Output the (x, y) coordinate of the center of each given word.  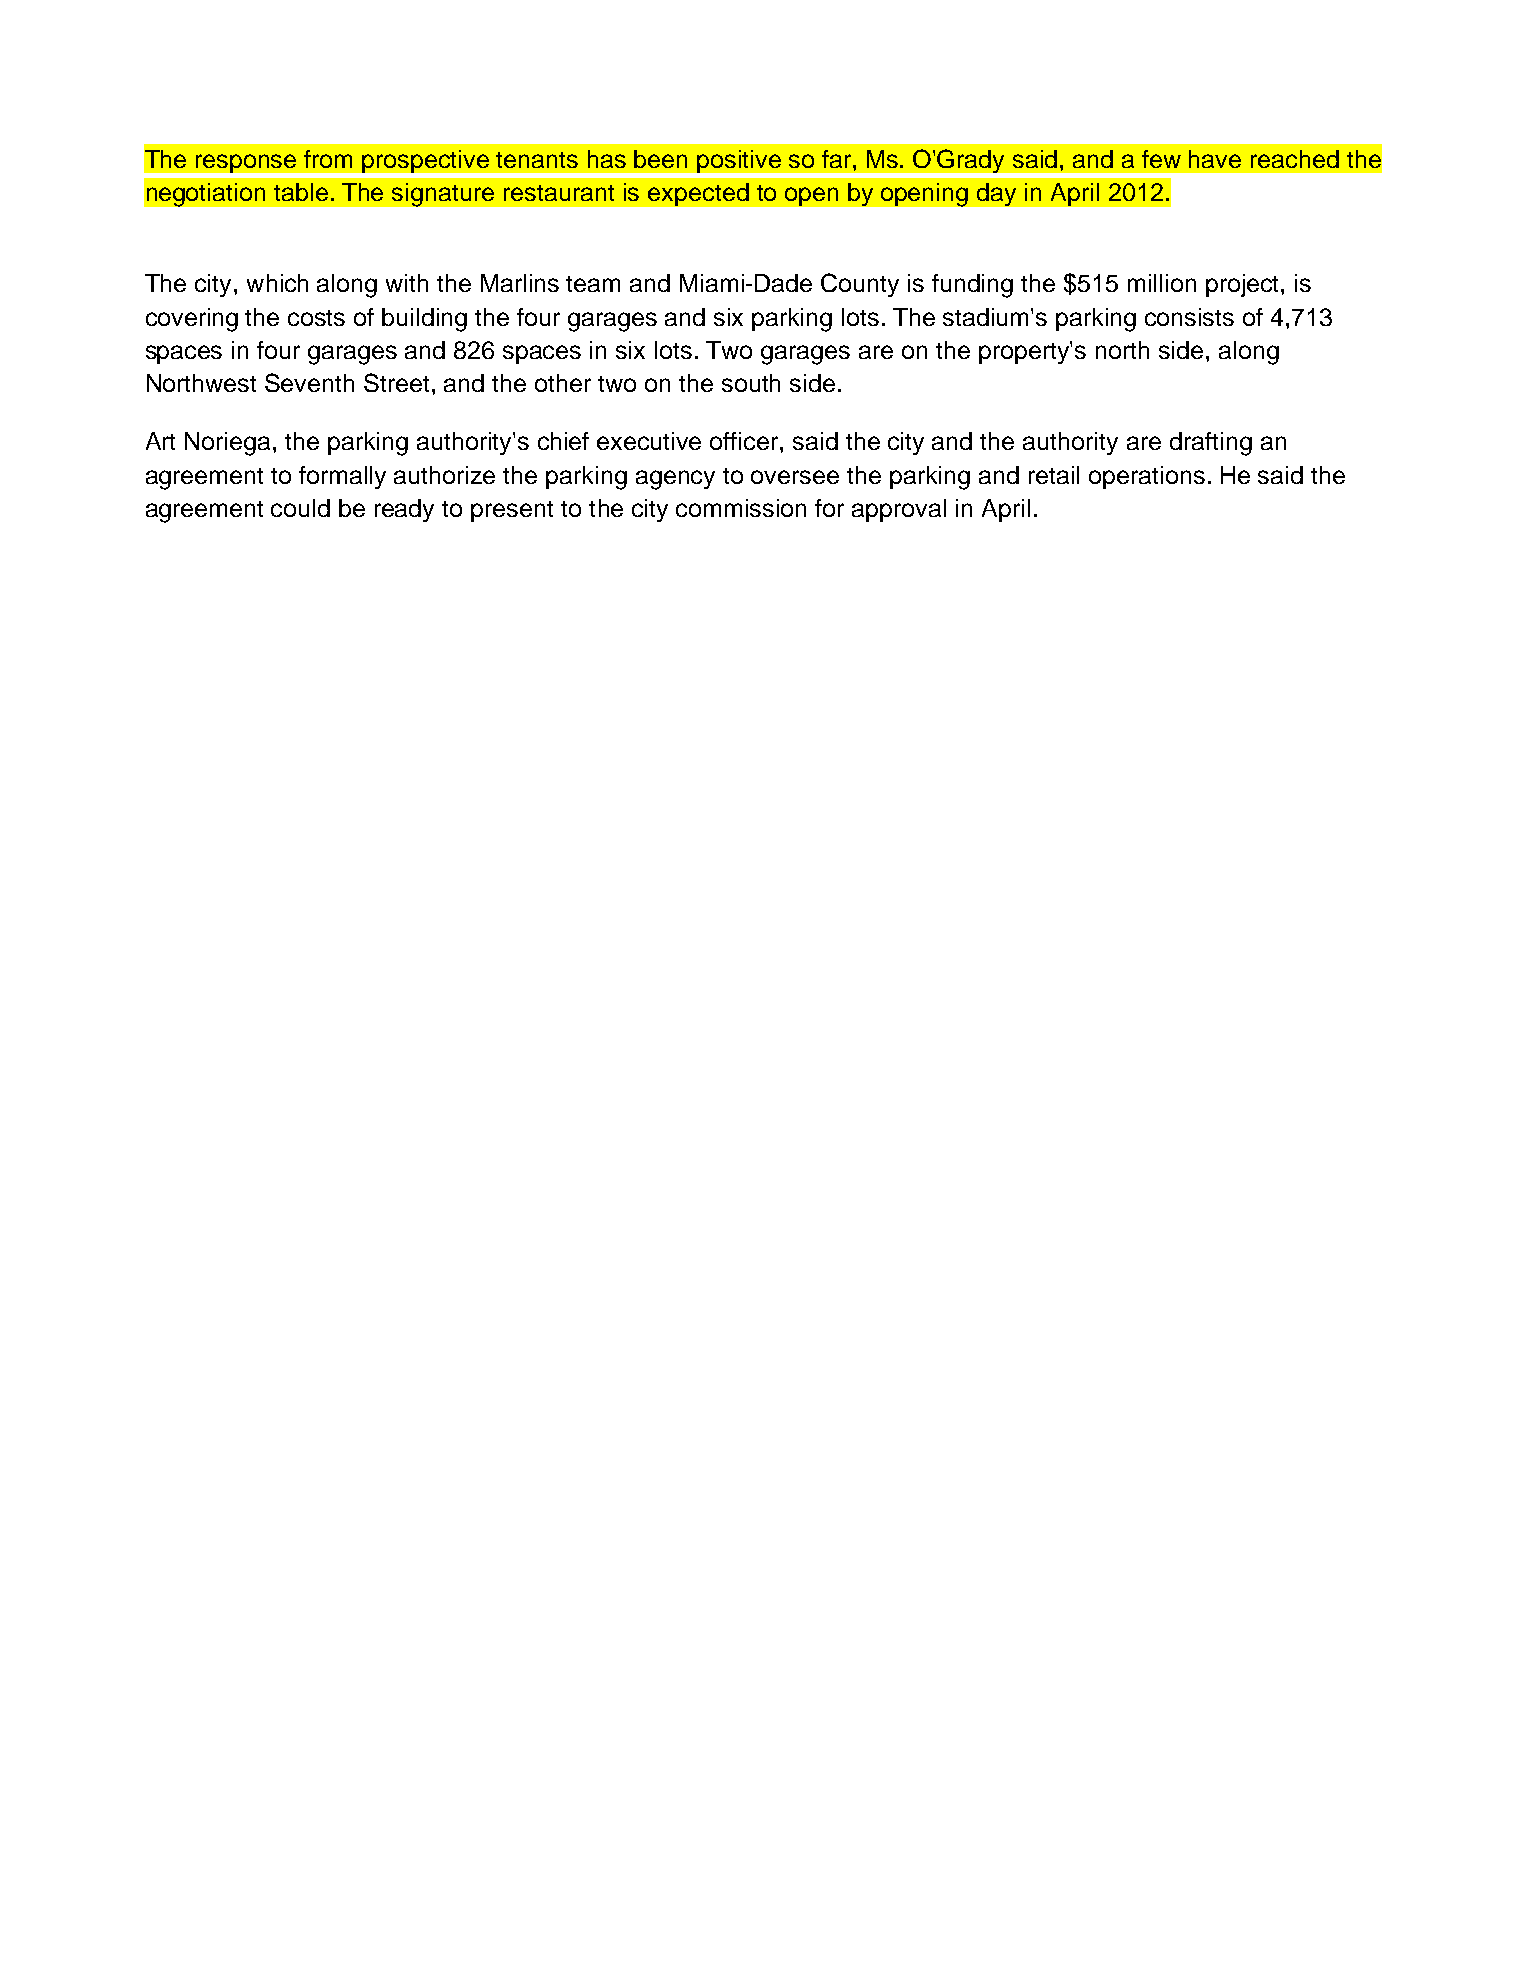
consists (1189, 317)
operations (1147, 477)
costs (316, 318)
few (1161, 159)
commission (741, 508)
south (751, 383)
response (246, 163)
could (300, 508)
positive (739, 161)
